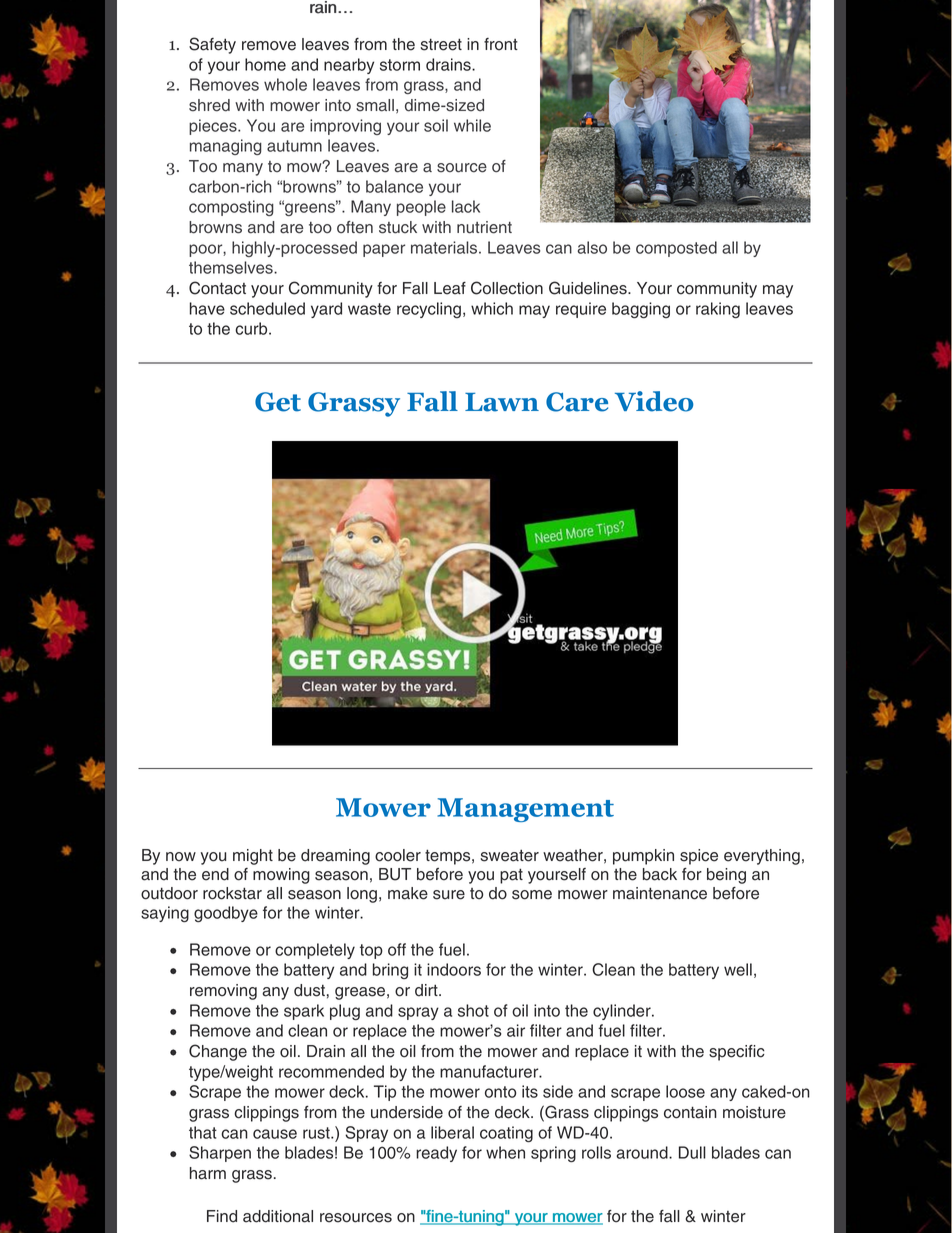  I want to click on Management, so click(525, 810).
